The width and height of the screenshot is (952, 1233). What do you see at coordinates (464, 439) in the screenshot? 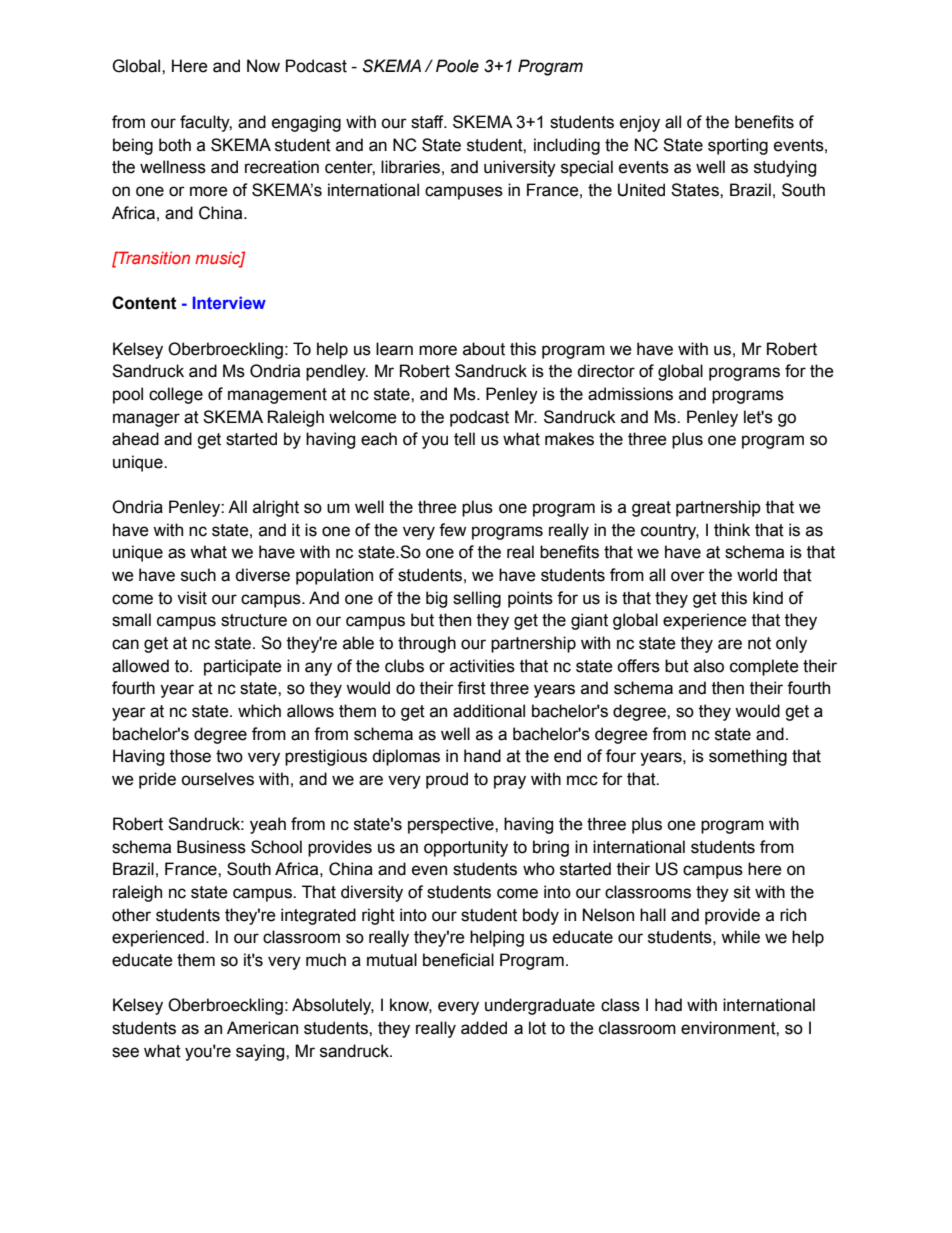
I see `tell` at bounding box center [464, 439].
